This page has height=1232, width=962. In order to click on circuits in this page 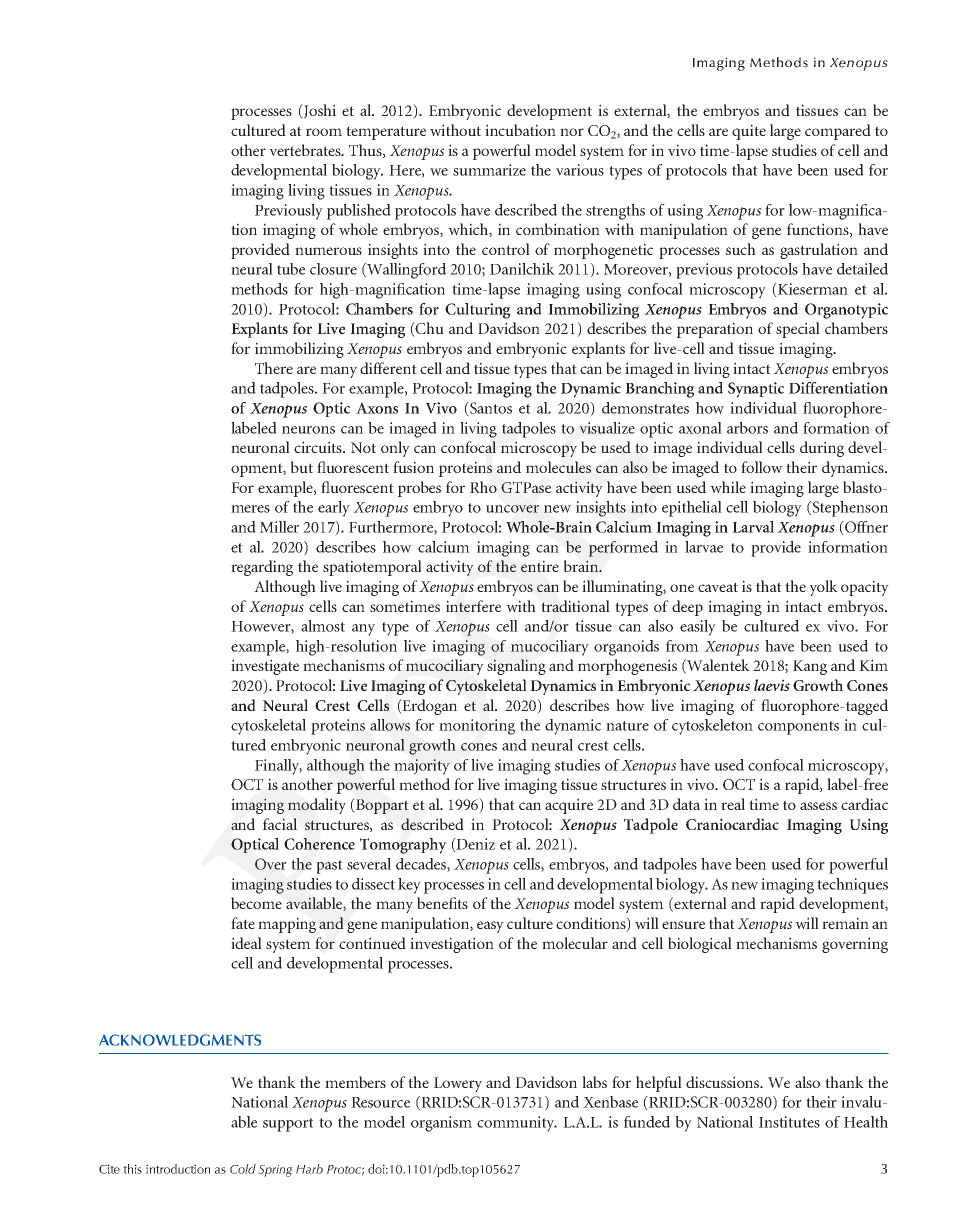, I will do `click(319, 447)`.
